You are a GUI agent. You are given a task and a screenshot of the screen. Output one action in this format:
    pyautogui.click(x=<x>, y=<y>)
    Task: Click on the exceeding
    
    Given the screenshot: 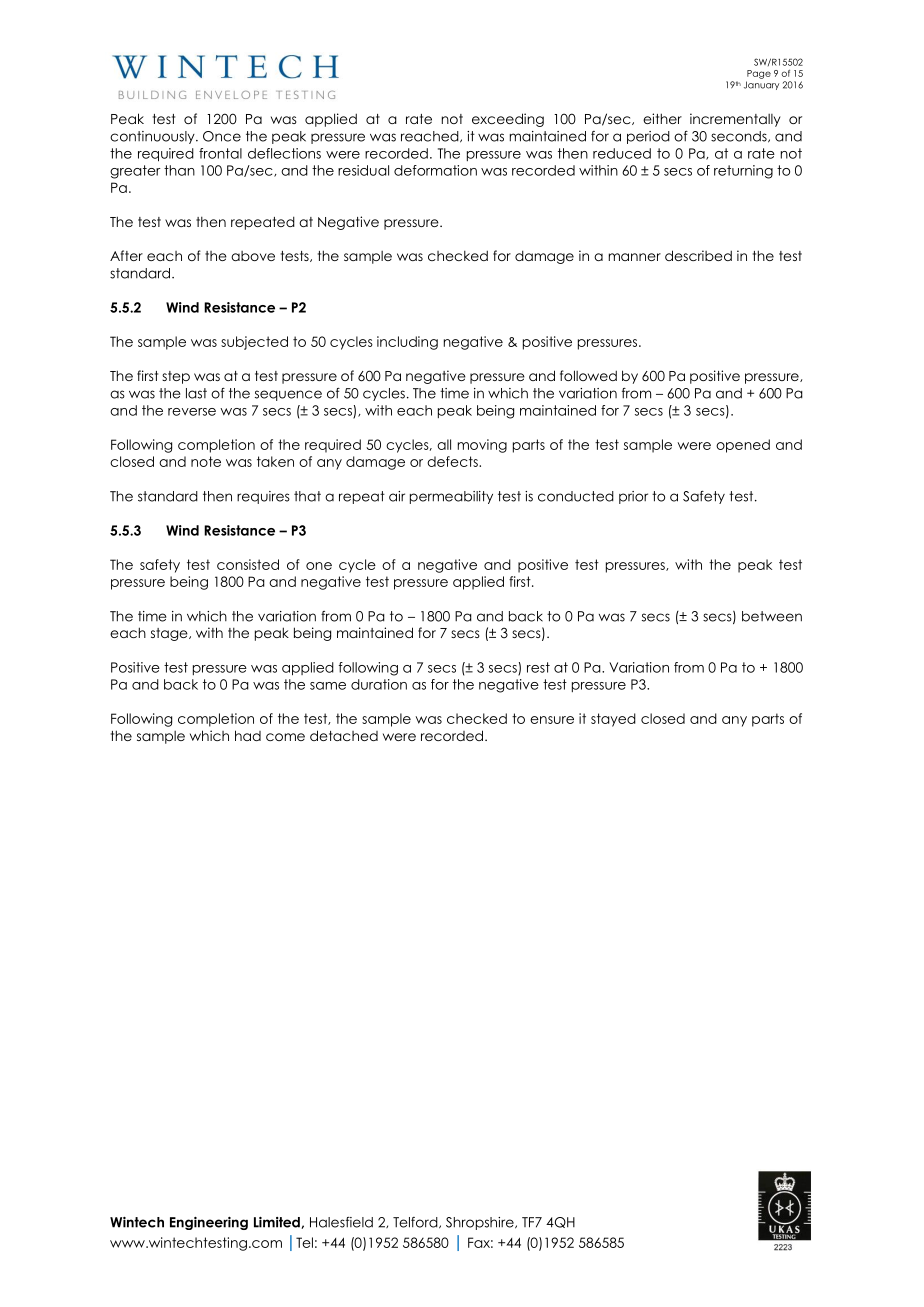 What is the action you would take?
    pyautogui.click(x=508, y=120)
